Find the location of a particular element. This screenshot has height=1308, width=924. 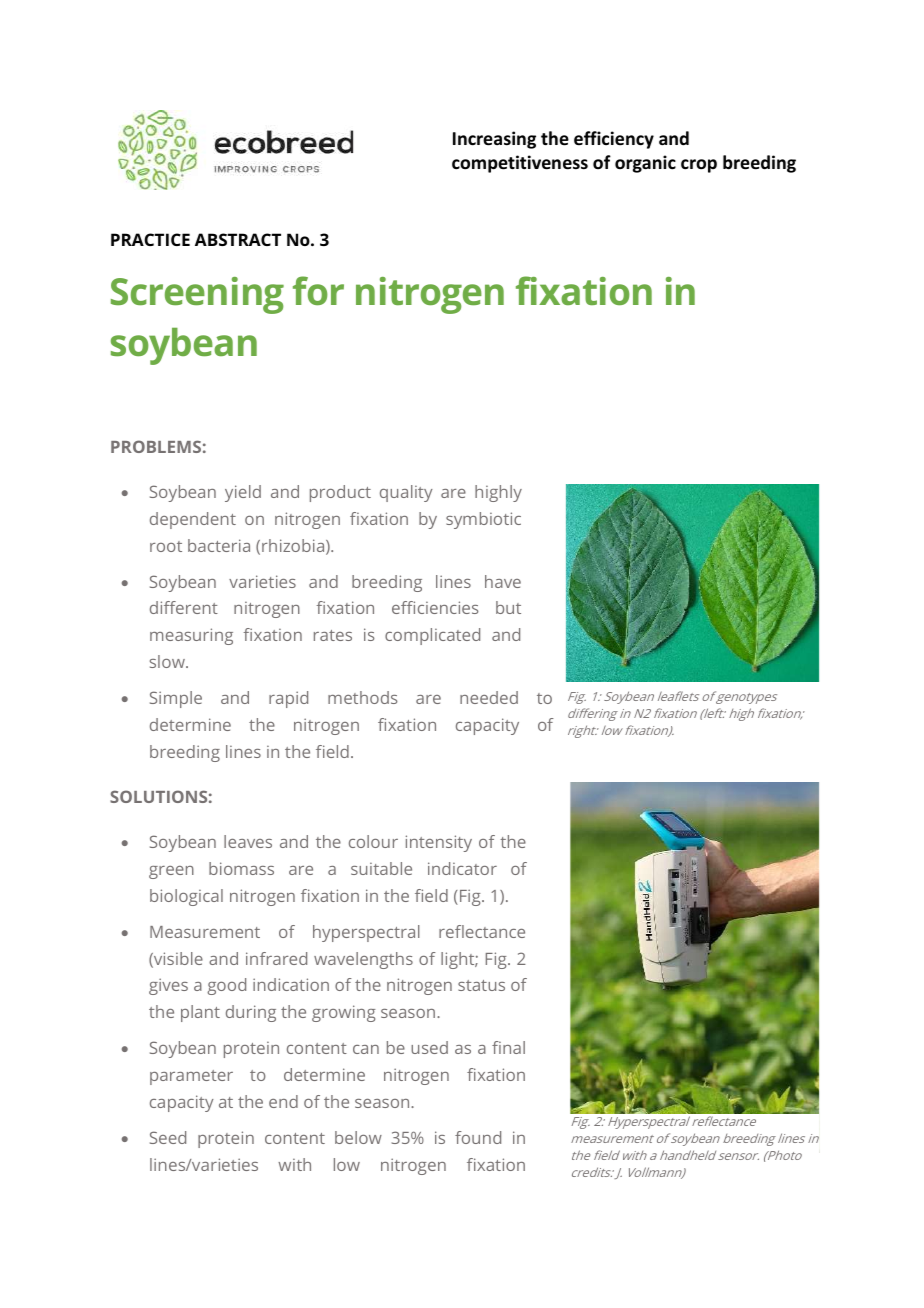

needed is located at coordinates (489, 697).
